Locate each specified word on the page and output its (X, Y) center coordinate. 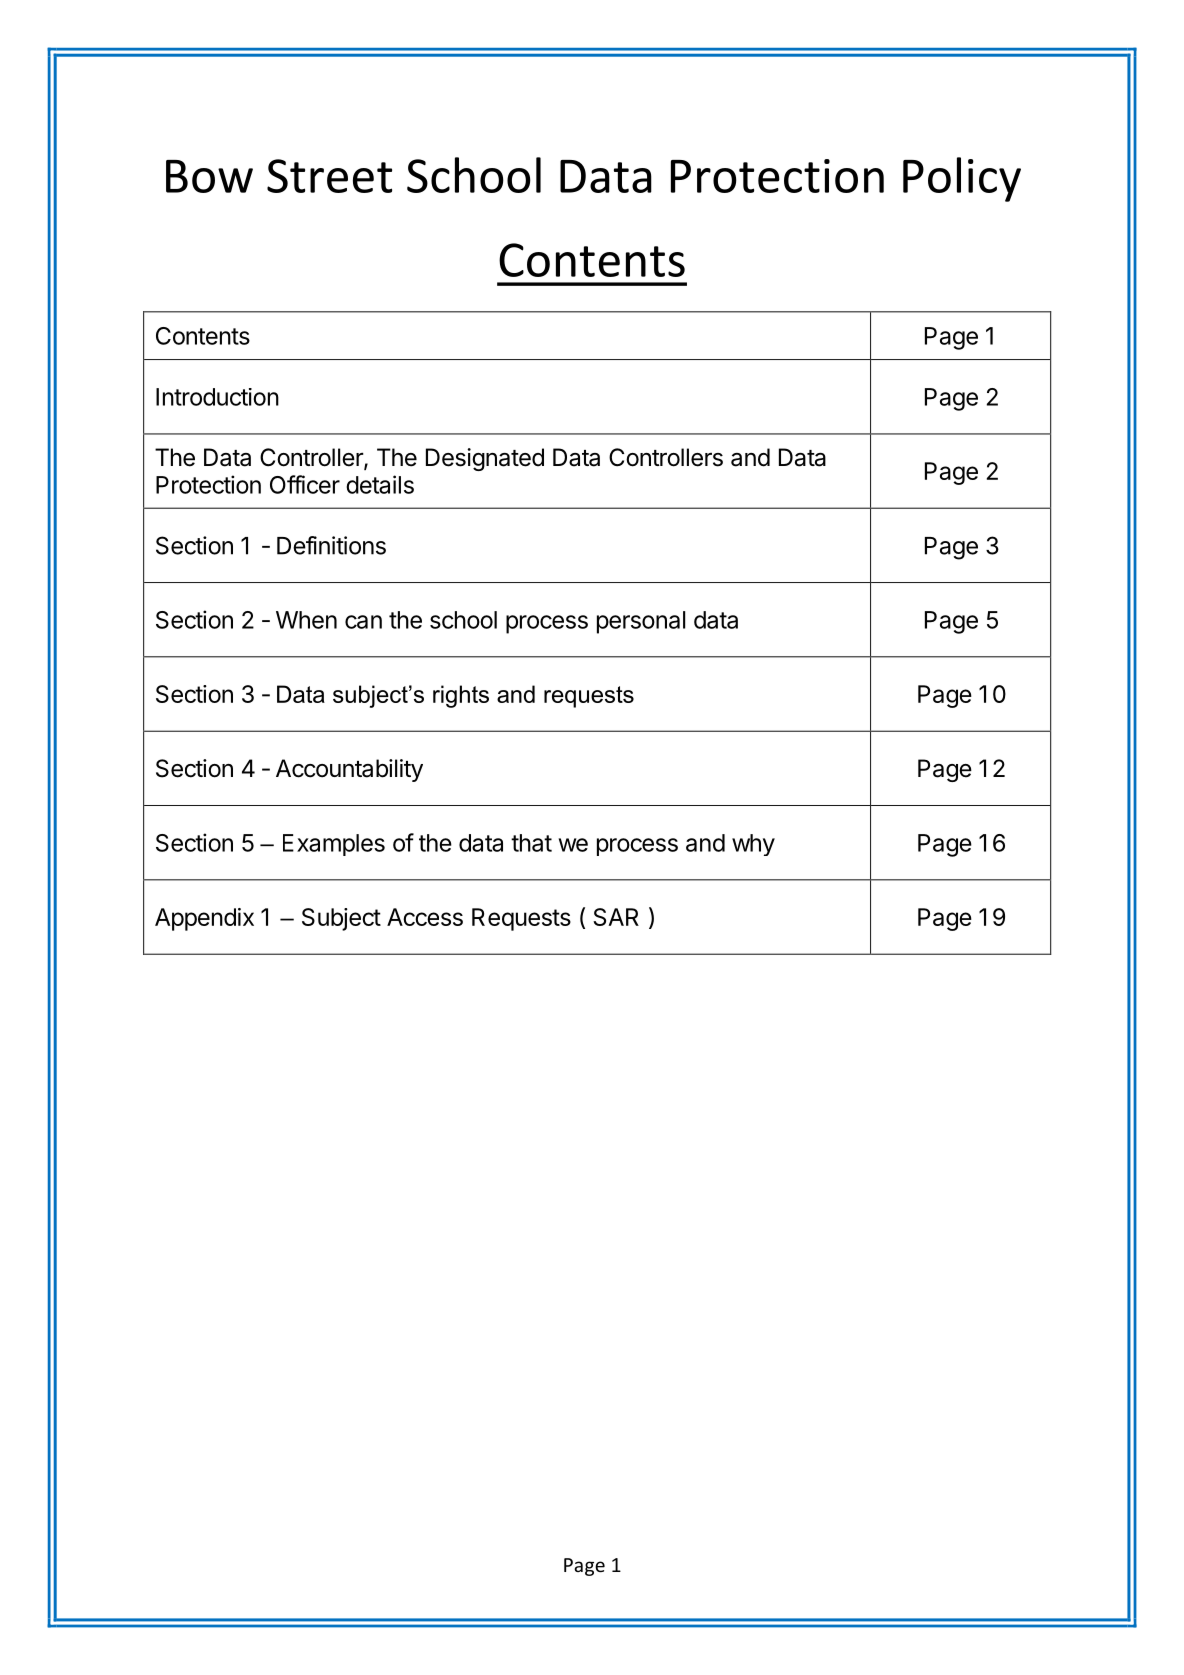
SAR (616, 917)
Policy (962, 179)
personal (641, 622)
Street (329, 176)
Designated (485, 459)
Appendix (204, 919)
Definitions (331, 545)
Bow (209, 176)
